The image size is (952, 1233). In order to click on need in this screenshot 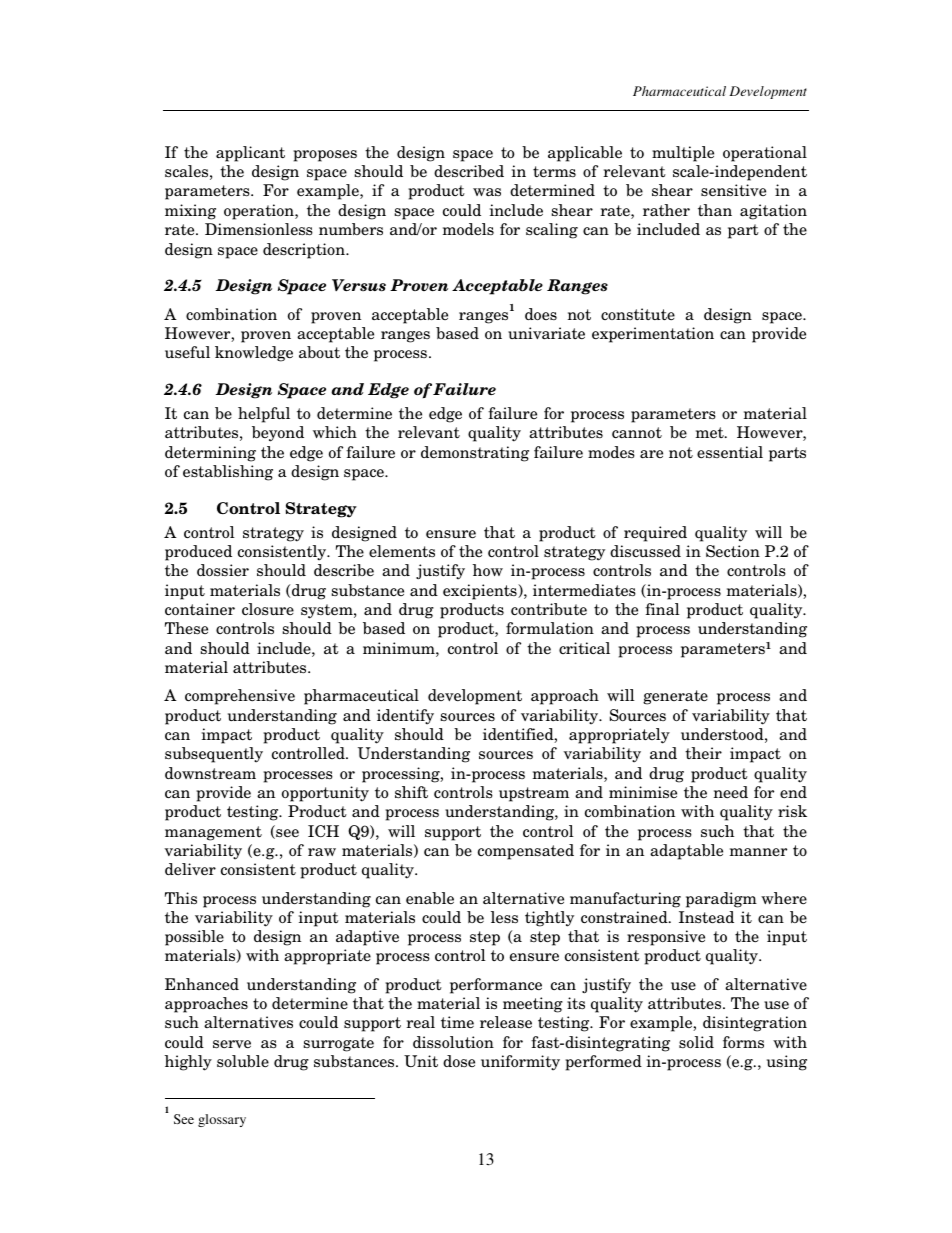, I will do `click(731, 792)`.
